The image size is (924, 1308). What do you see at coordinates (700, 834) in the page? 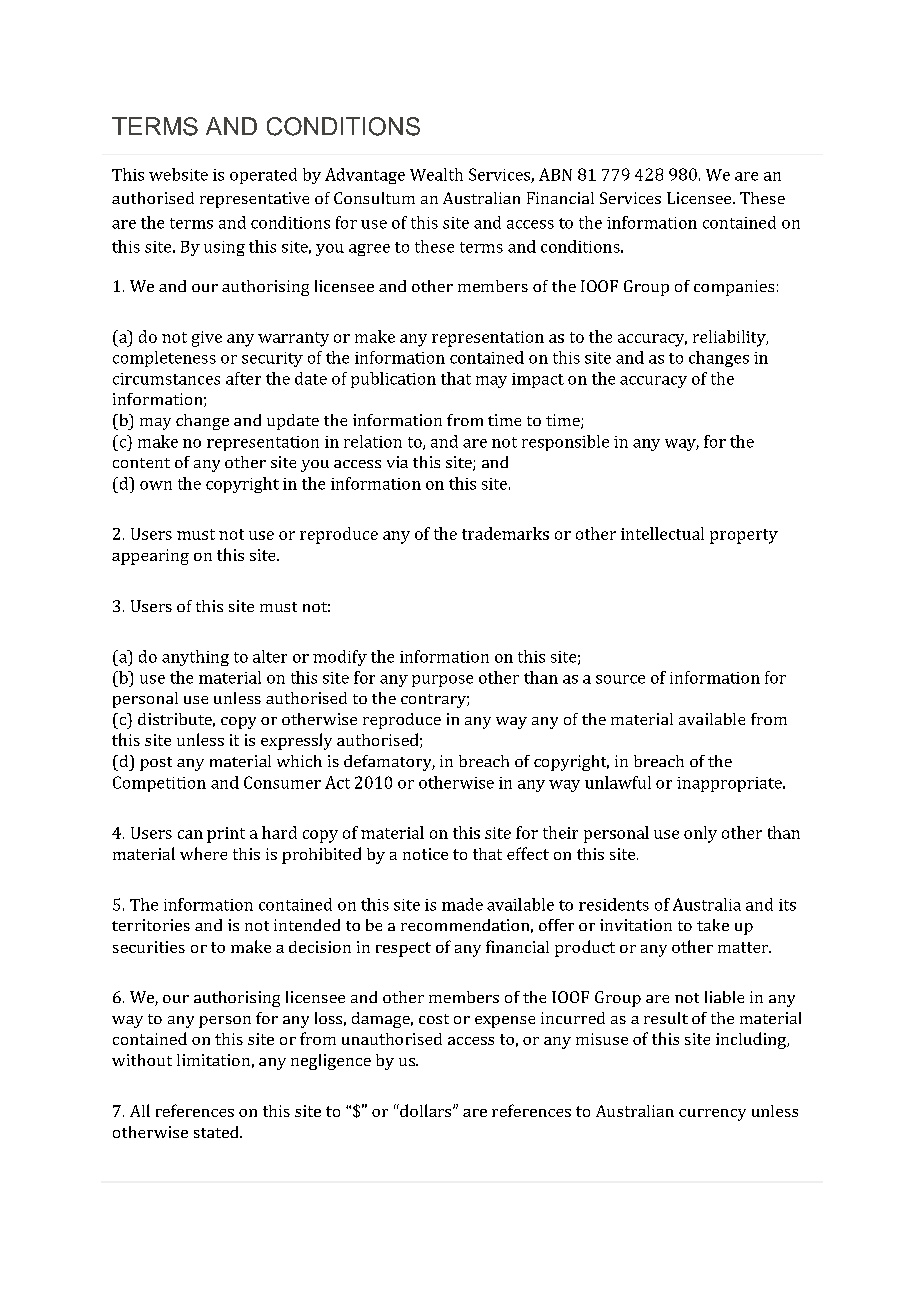
I see `only` at bounding box center [700, 834].
